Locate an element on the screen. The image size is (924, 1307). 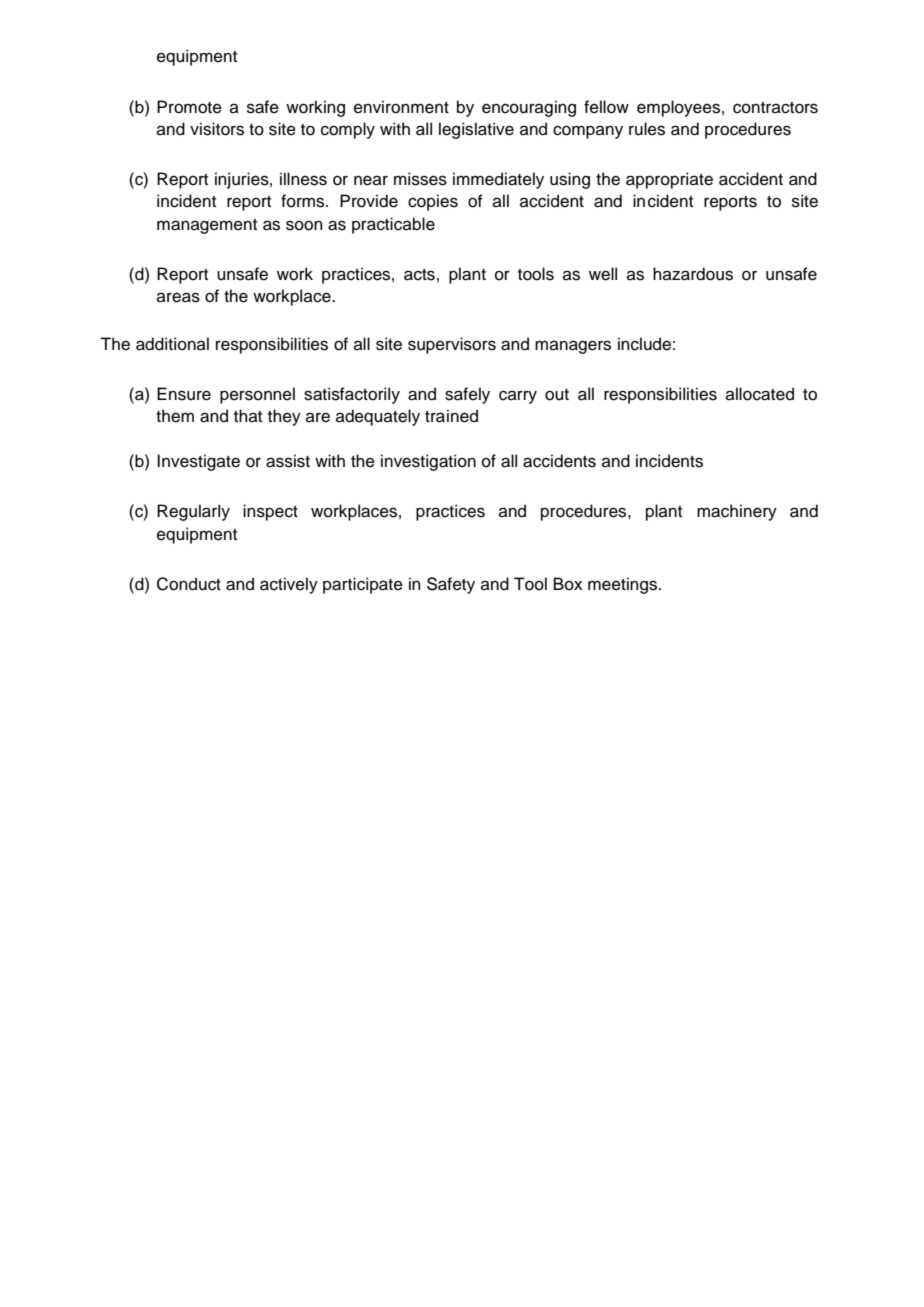
machinery is located at coordinates (737, 512).
